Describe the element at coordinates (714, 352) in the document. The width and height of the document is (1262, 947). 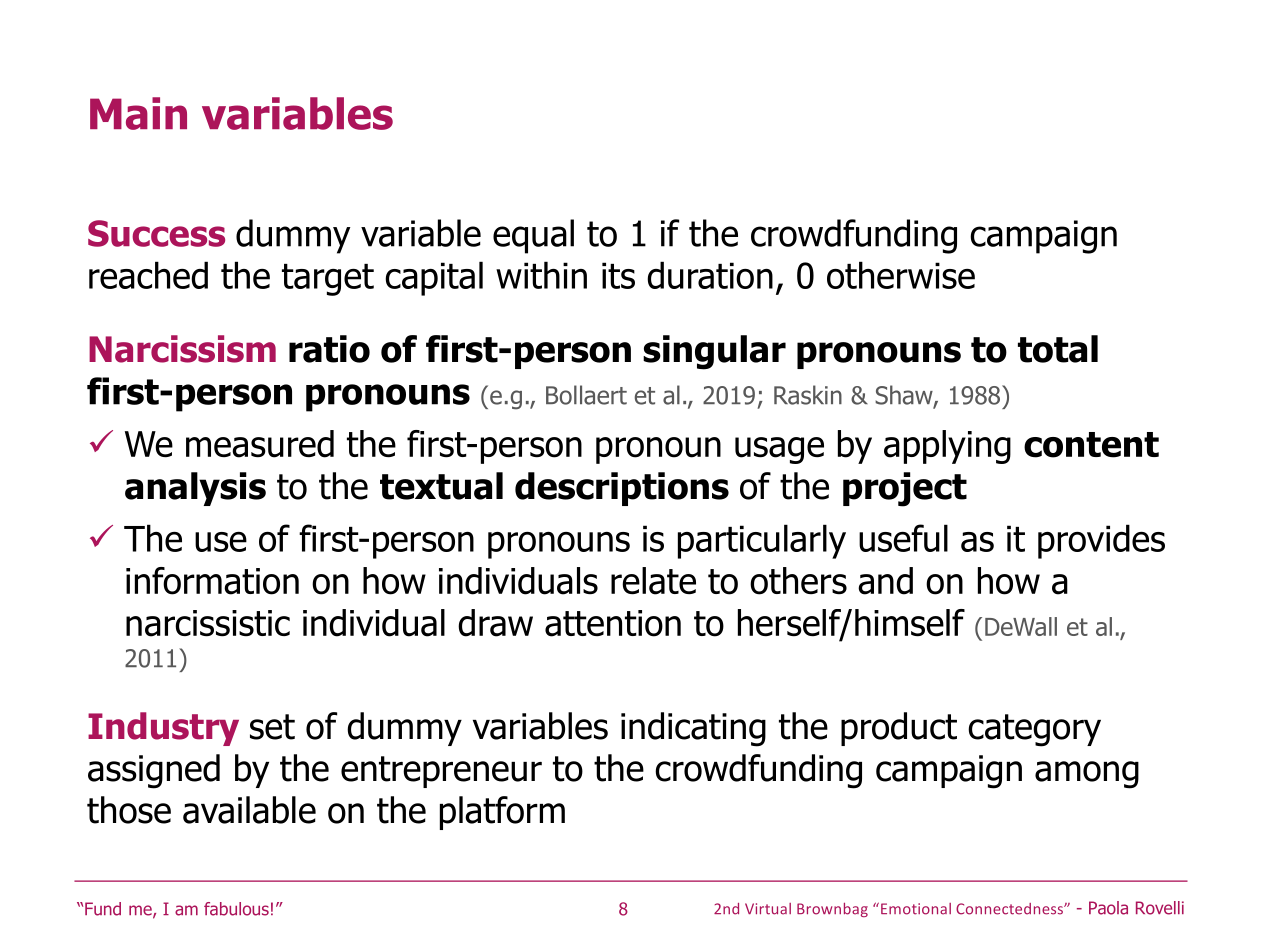
I see `singular` at that location.
